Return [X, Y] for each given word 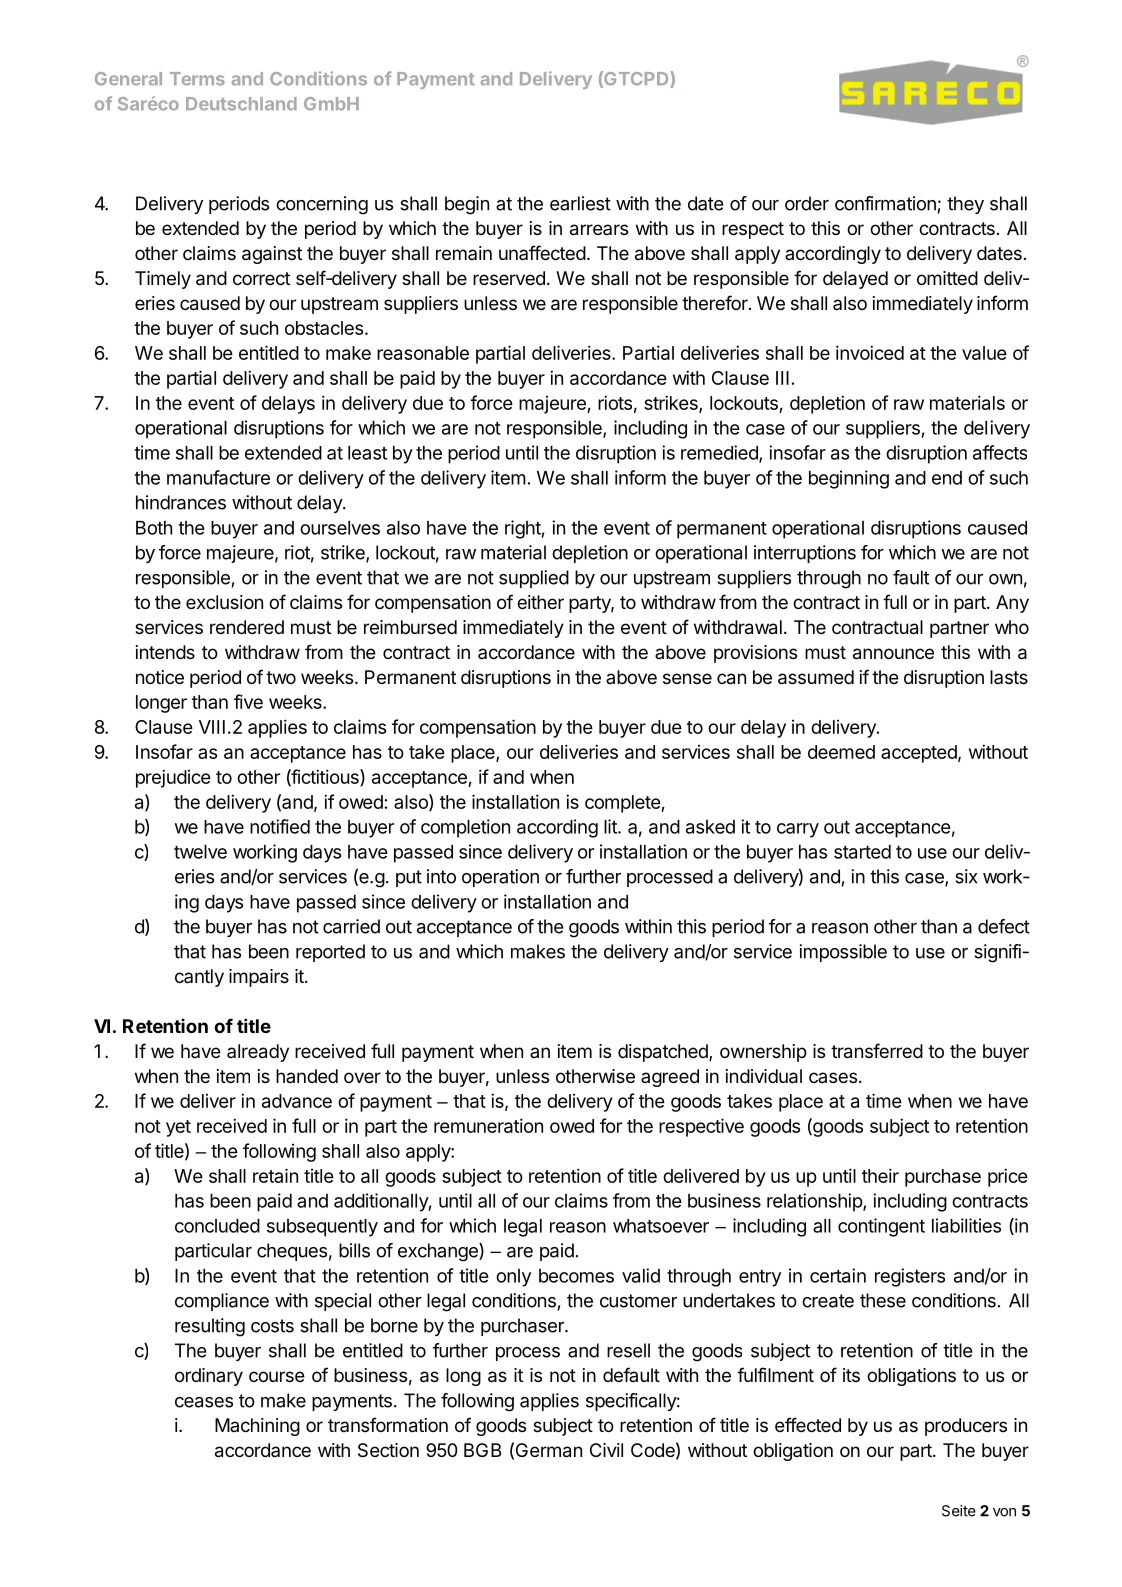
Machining [257, 1427]
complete [623, 804]
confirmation [885, 203]
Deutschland [241, 104]
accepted [919, 754]
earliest [580, 203]
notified [280, 826]
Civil [606, 1450]
